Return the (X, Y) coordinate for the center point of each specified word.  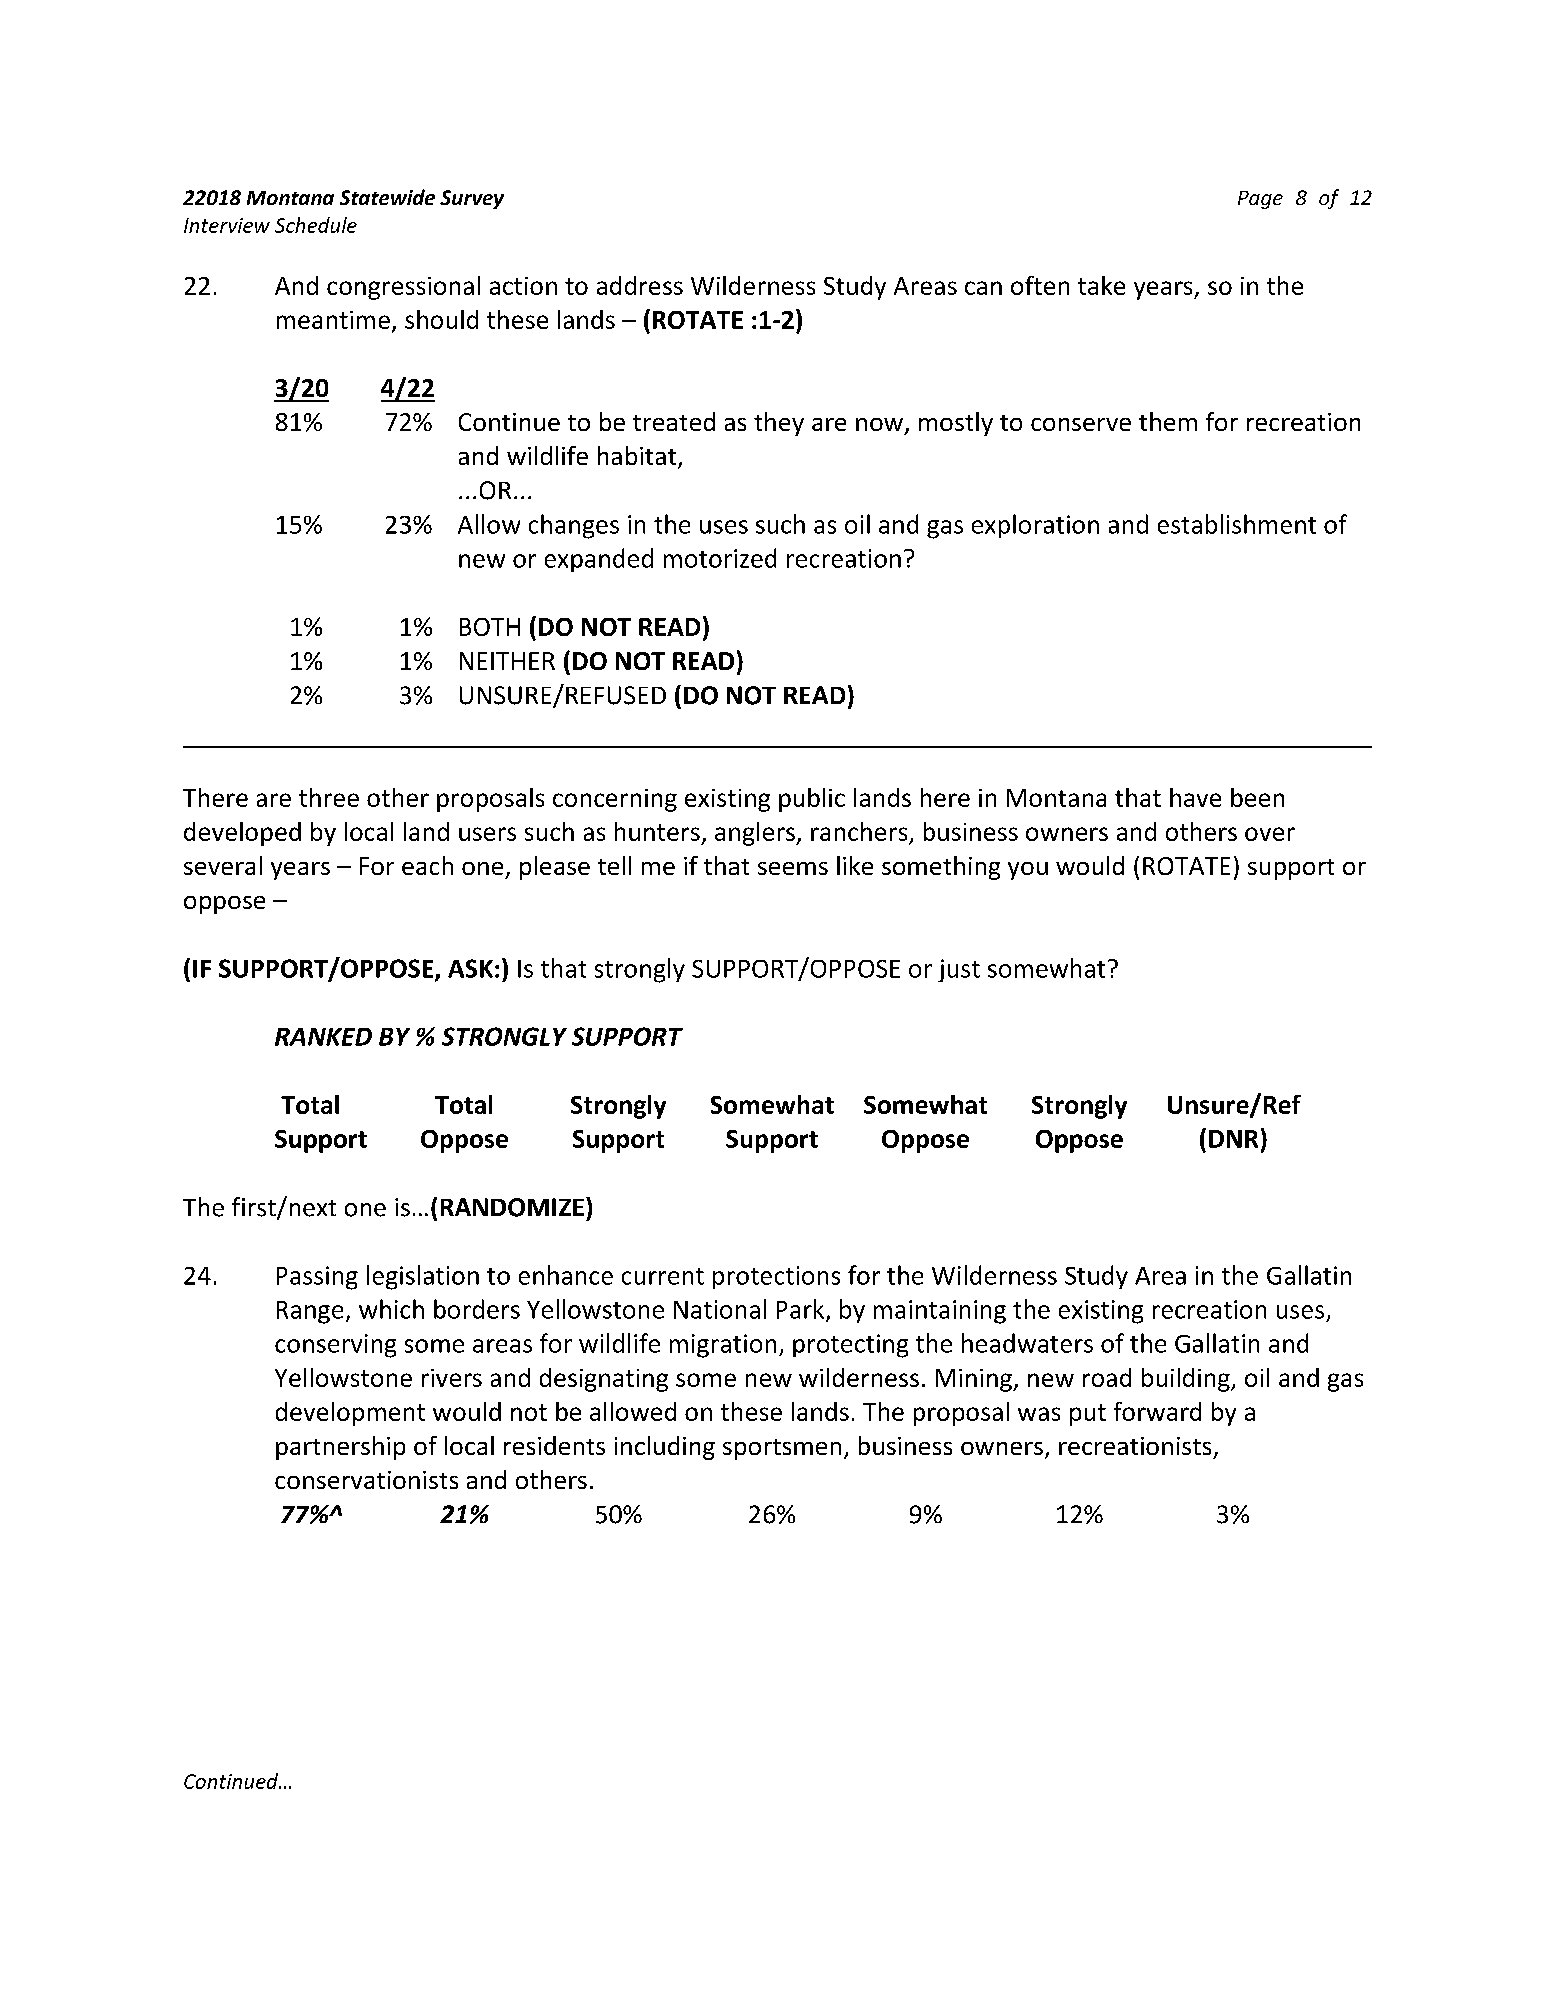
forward (1157, 1411)
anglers (756, 834)
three (329, 797)
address (640, 285)
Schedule (316, 225)
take (1101, 285)
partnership (340, 1448)
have (1195, 797)
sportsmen (782, 1449)
